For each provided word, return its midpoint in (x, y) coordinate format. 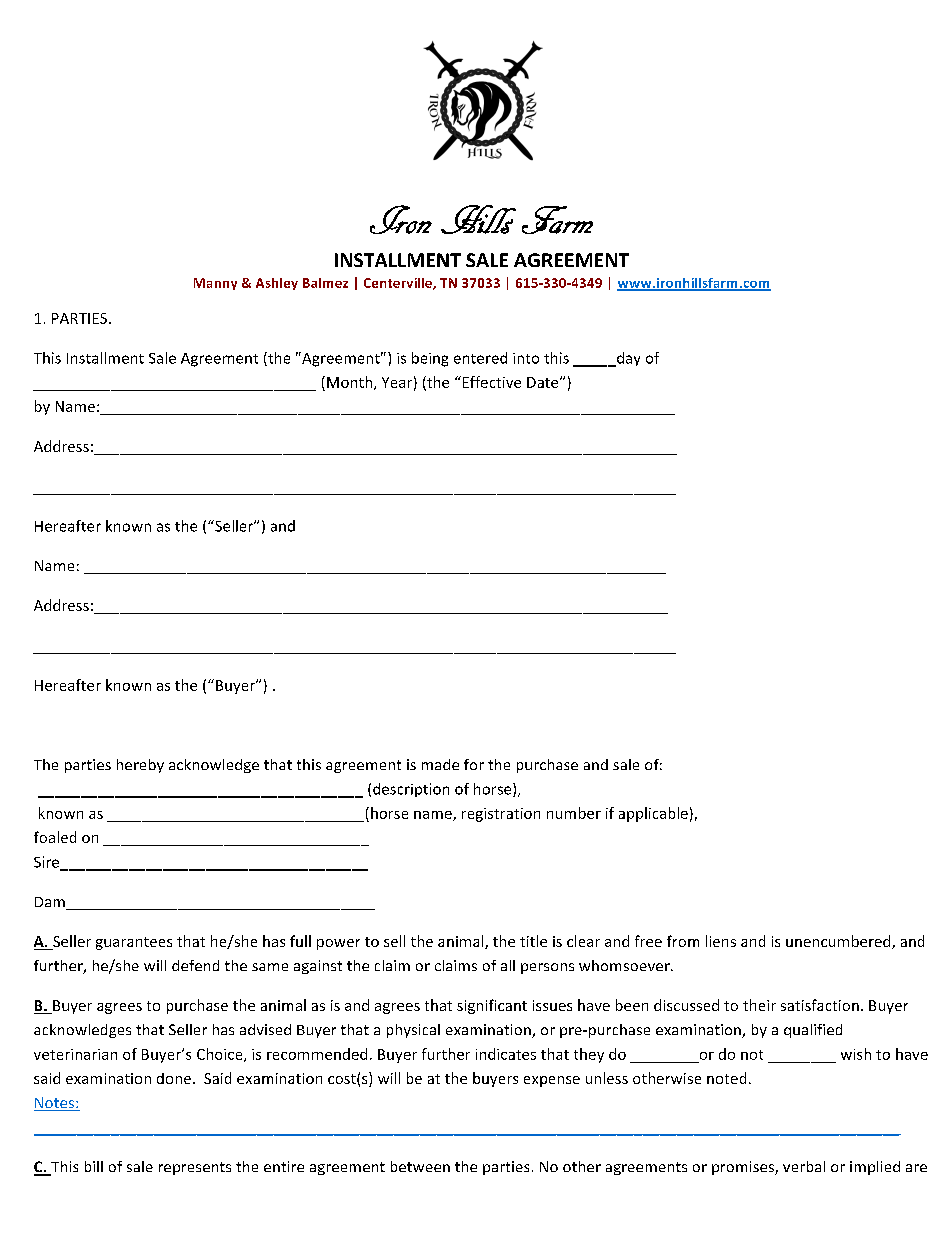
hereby (140, 766)
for (474, 764)
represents (195, 1168)
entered (480, 358)
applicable (653, 814)
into (526, 358)
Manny (215, 284)
